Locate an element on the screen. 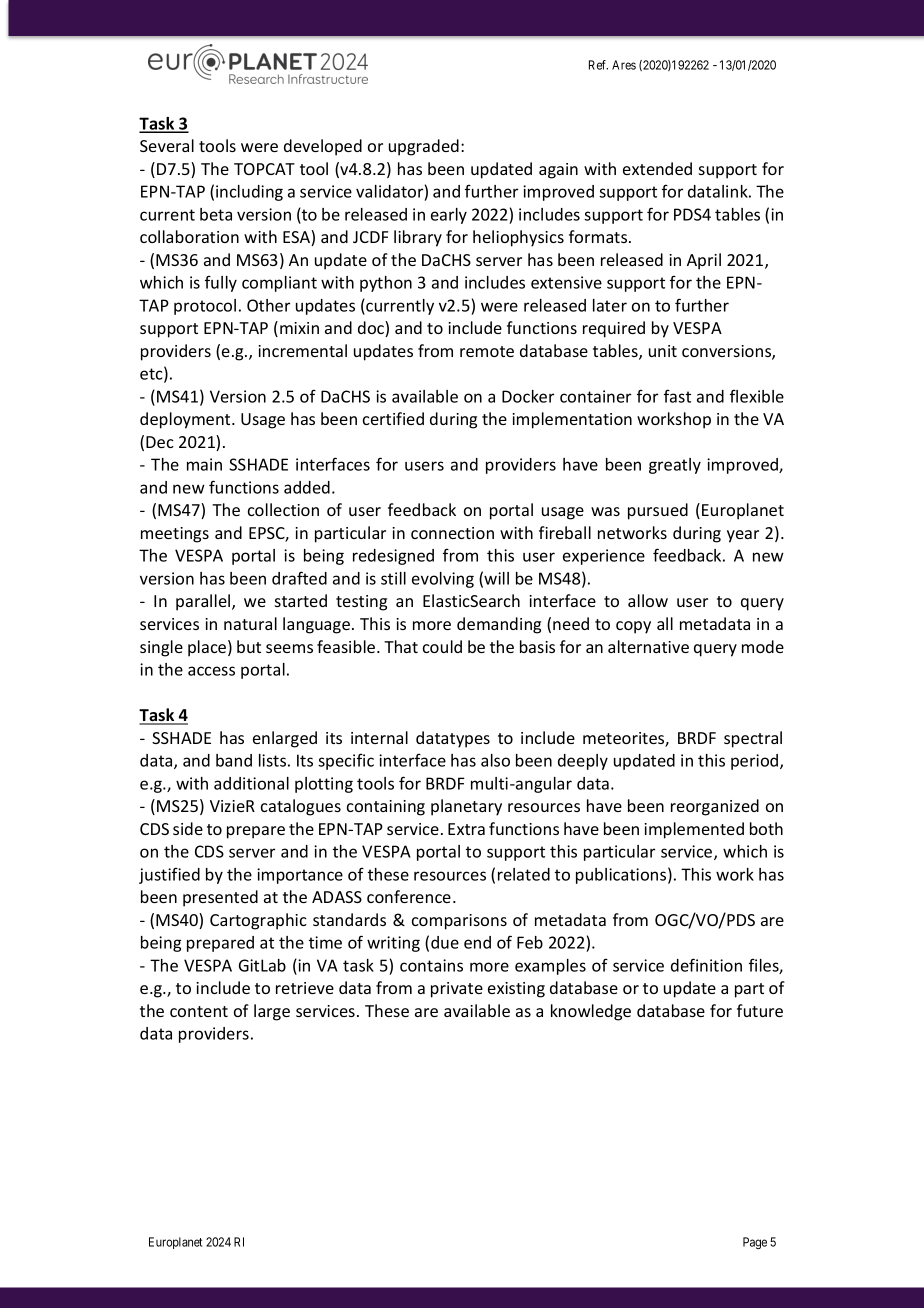 The width and height of the screenshot is (924, 1308). upgraded is located at coordinates (424, 147).
